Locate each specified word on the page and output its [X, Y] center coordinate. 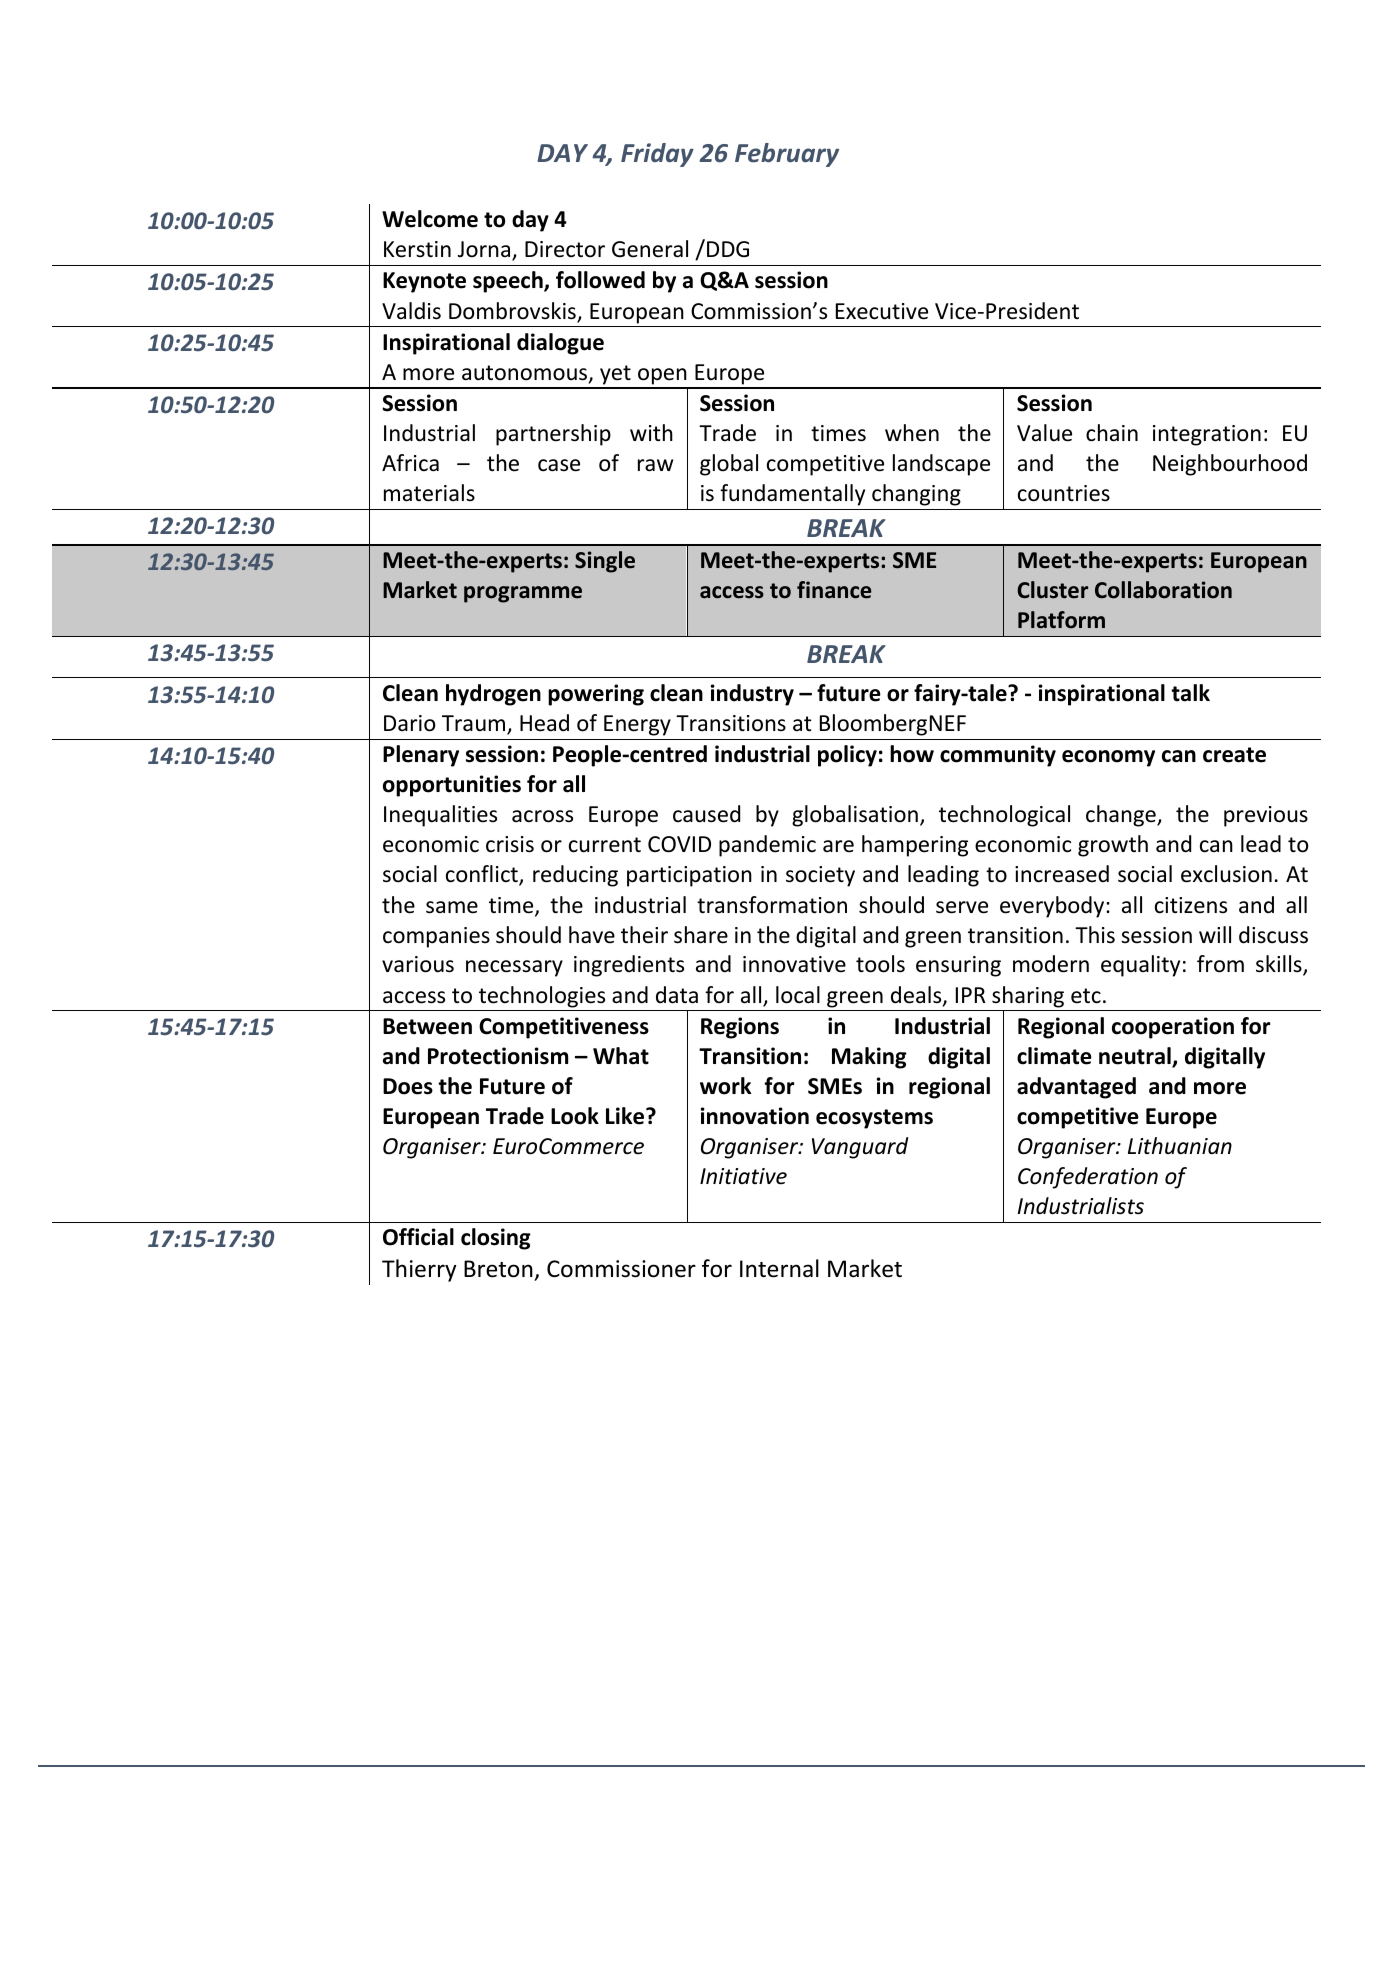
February [787, 155]
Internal [779, 1268]
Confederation [1088, 1178]
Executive [882, 311]
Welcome [430, 219]
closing [496, 1239]
